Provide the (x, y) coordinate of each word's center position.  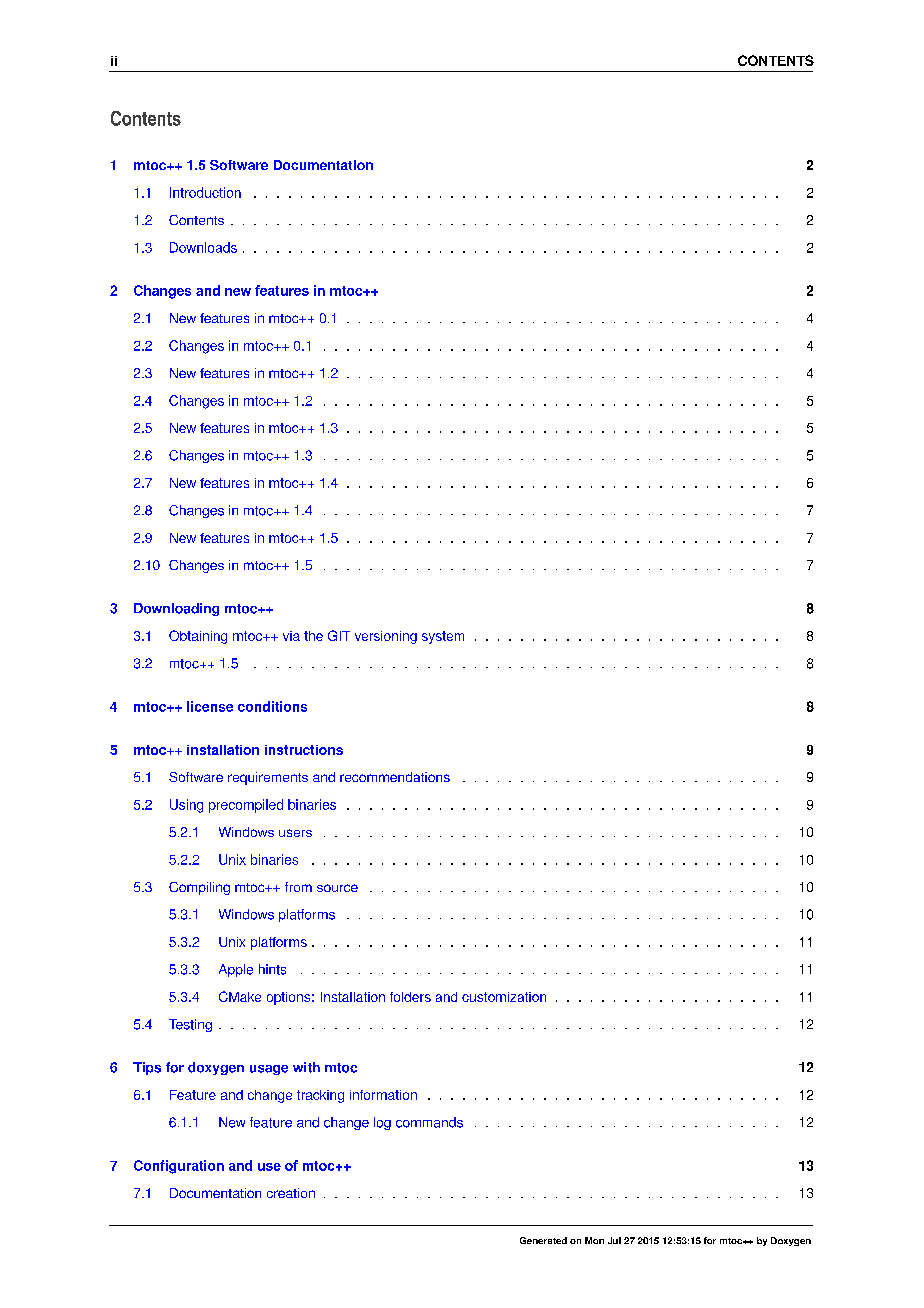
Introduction (205, 192)
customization (504, 997)
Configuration (179, 1167)
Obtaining (198, 637)
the (313, 636)
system (443, 637)
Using (186, 806)
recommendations (395, 777)
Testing (190, 1025)
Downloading (176, 609)
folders (410, 997)
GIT (339, 635)
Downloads (203, 247)
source (337, 888)
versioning (386, 637)
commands (429, 1122)
